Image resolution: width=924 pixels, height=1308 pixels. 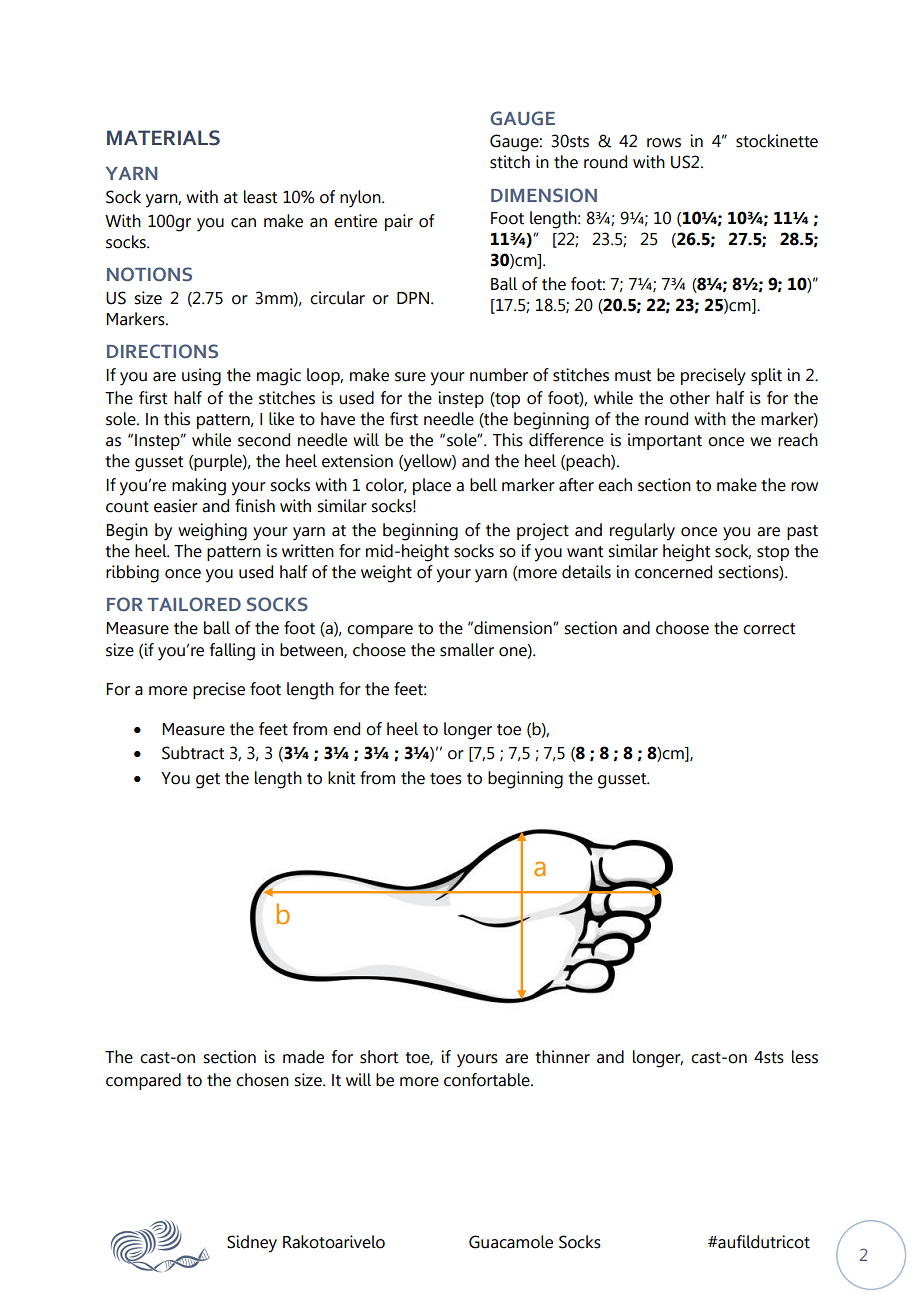 I want to click on smaller, so click(x=467, y=650).
